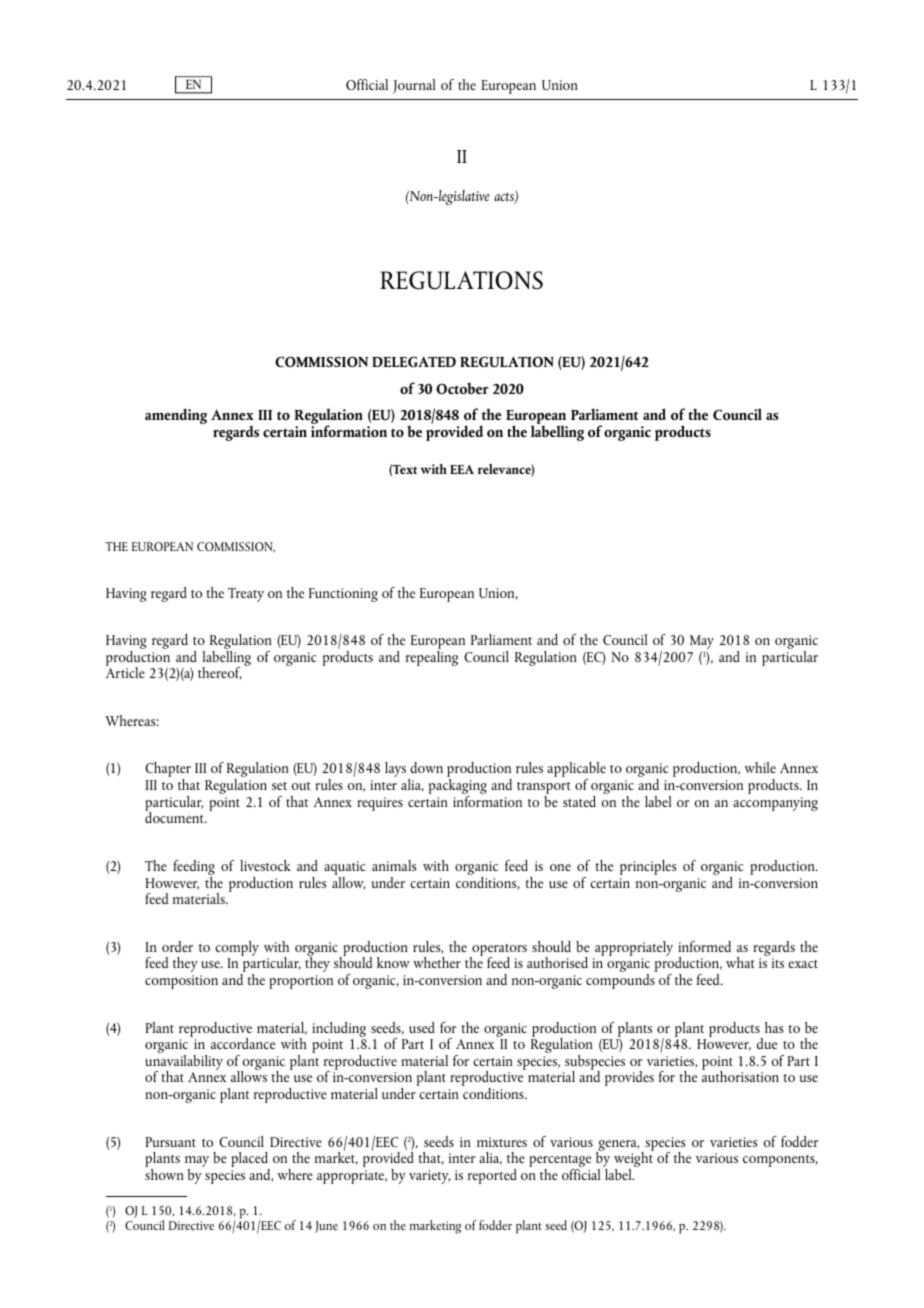 Image resolution: width=924 pixels, height=1308 pixels. Describe the element at coordinates (414, 361) in the screenshot. I see `DELEGATED` at that location.
